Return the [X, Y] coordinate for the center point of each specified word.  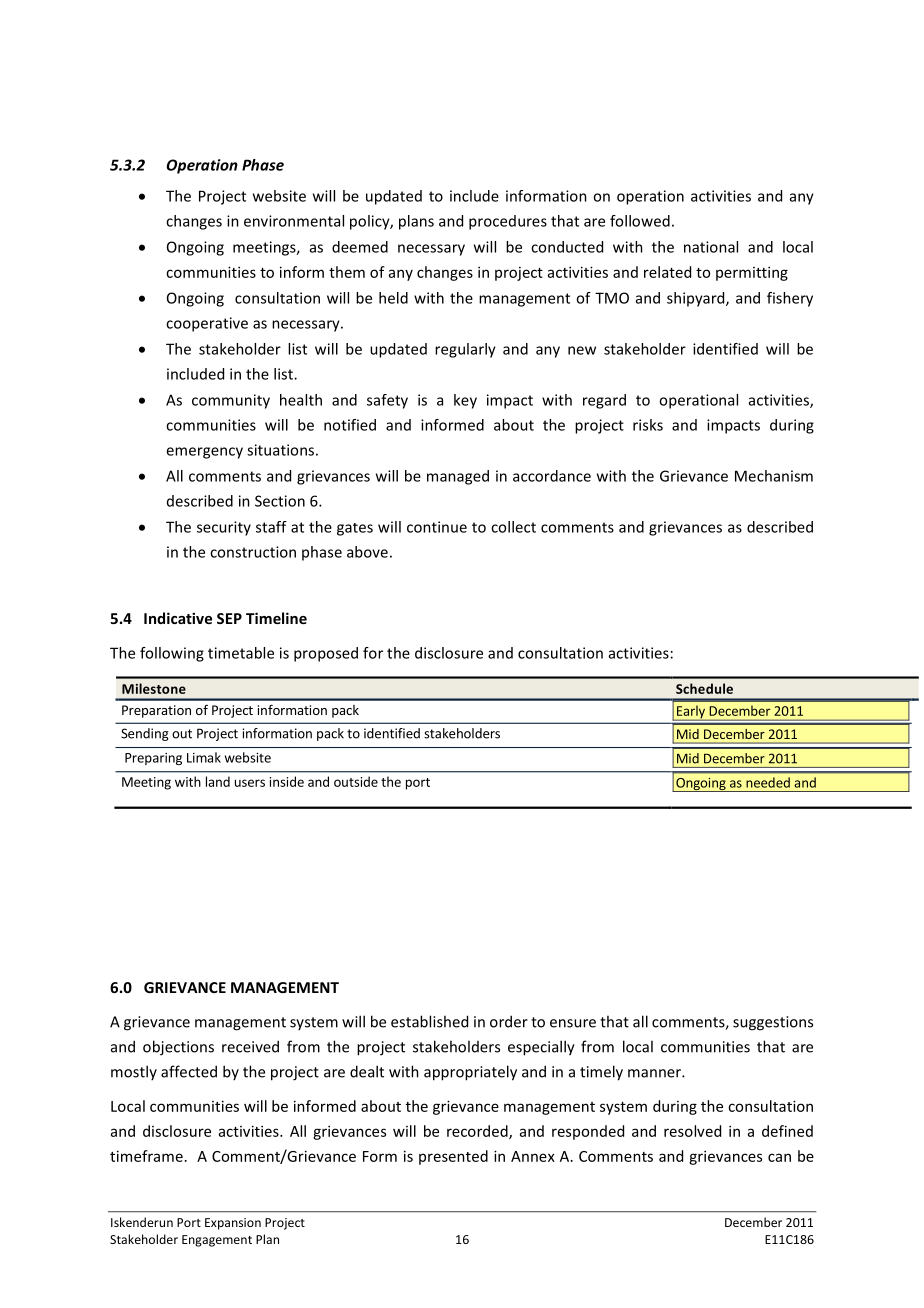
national [711, 247]
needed [768, 782]
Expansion [233, 1224]
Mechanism [774, 476]
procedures [508, 222]
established [429, 1021]
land [218, 781]
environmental [294, 221]
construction [253, 552]
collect [513, 527]
